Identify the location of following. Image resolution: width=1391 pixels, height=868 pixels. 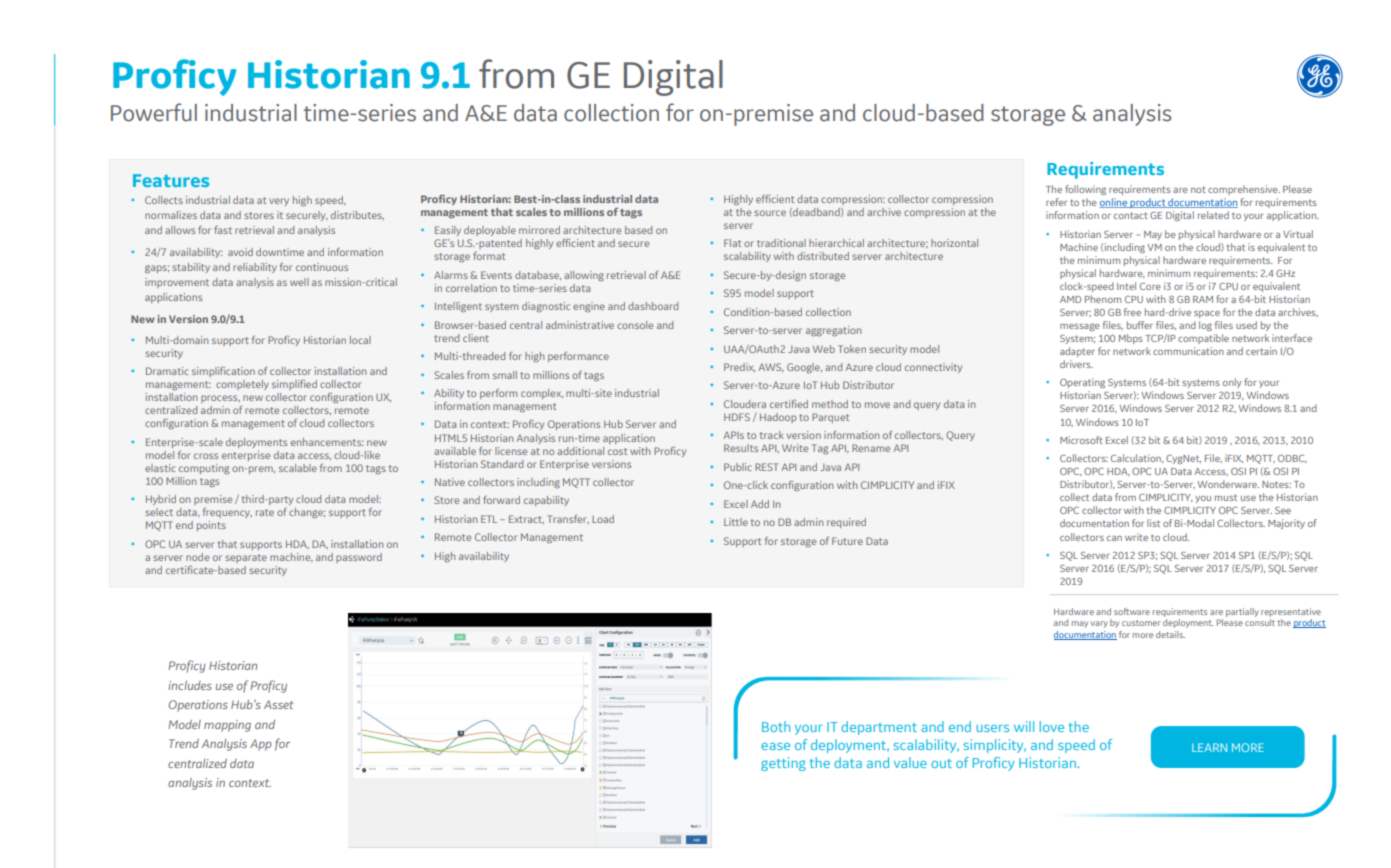
(1085, 190).
